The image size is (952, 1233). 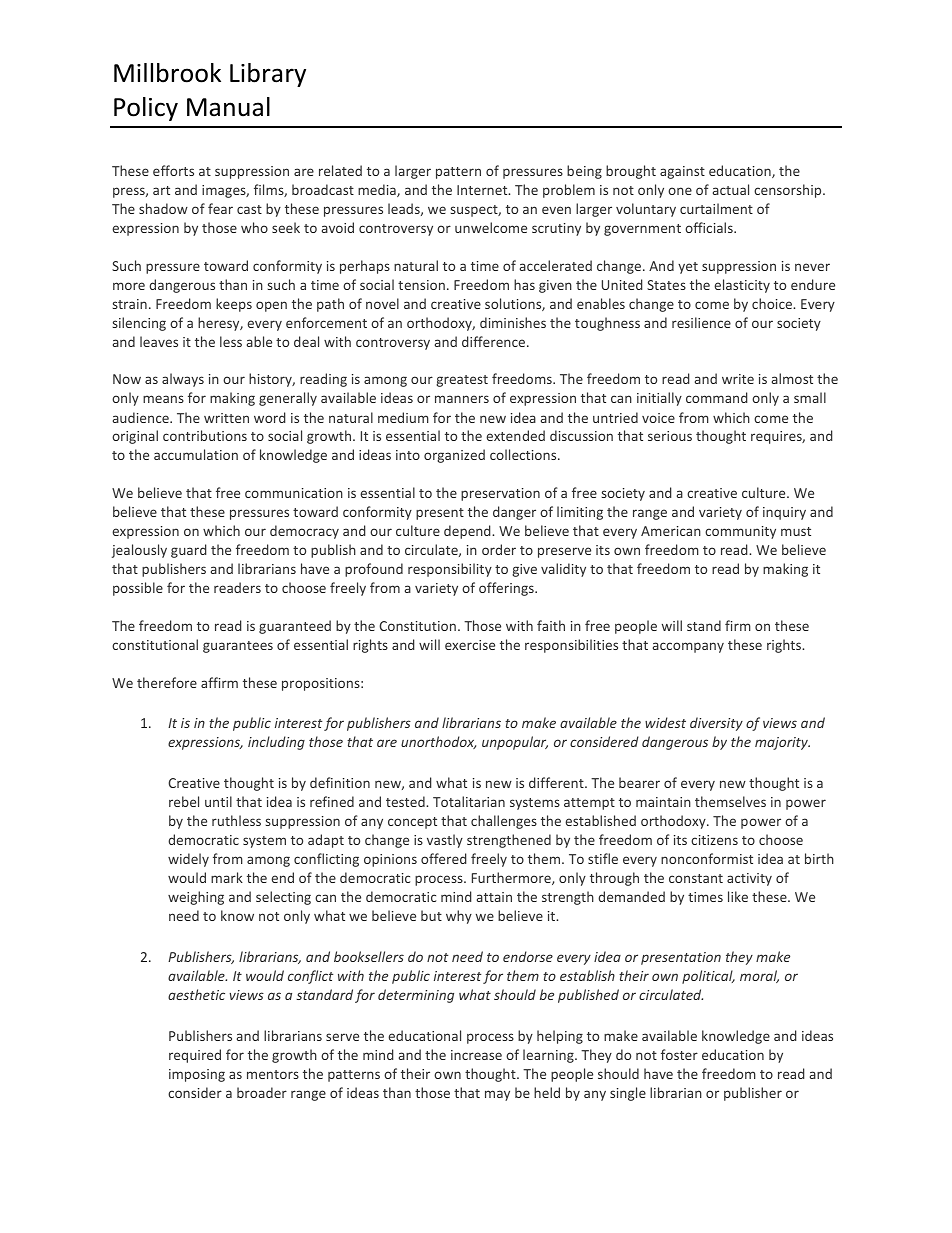 What do you see at coordinates (476, 1055) in the document?
I see `increase` at bounding box center [476, 1055].
